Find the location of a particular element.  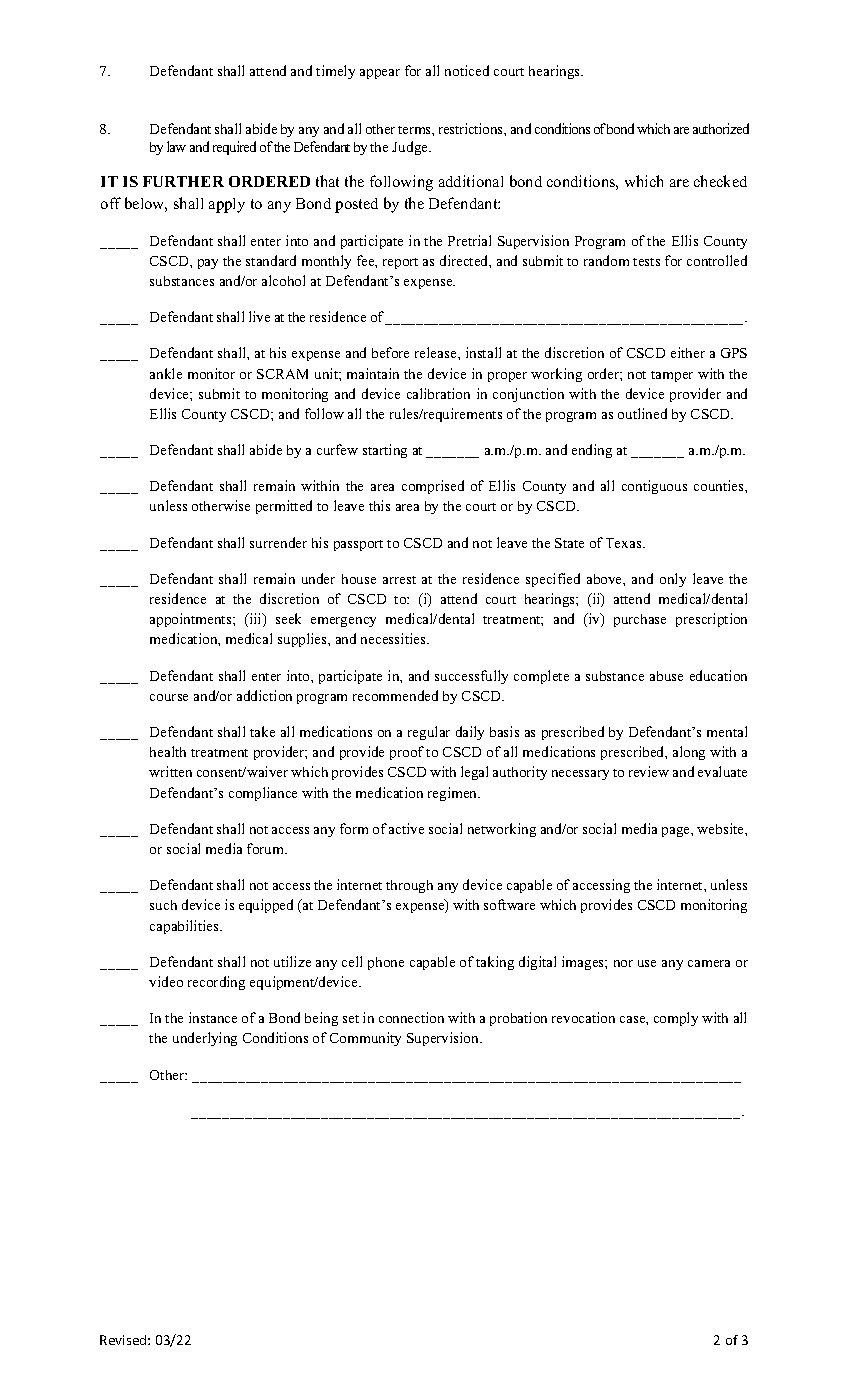

law is located at coordinates (176, 146).
